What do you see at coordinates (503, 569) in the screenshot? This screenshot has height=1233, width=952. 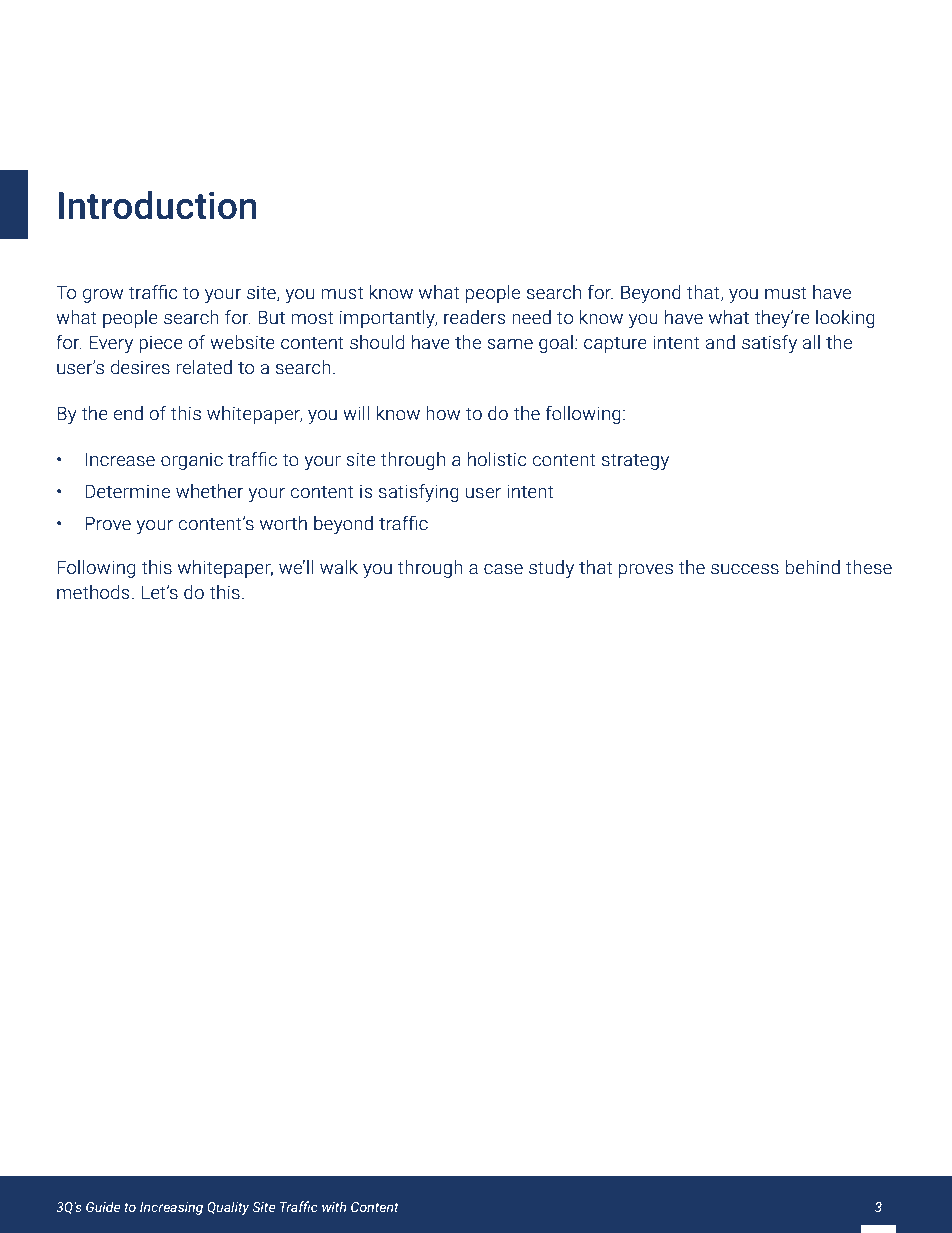 I see `case` at bounding box center [503, 569].
